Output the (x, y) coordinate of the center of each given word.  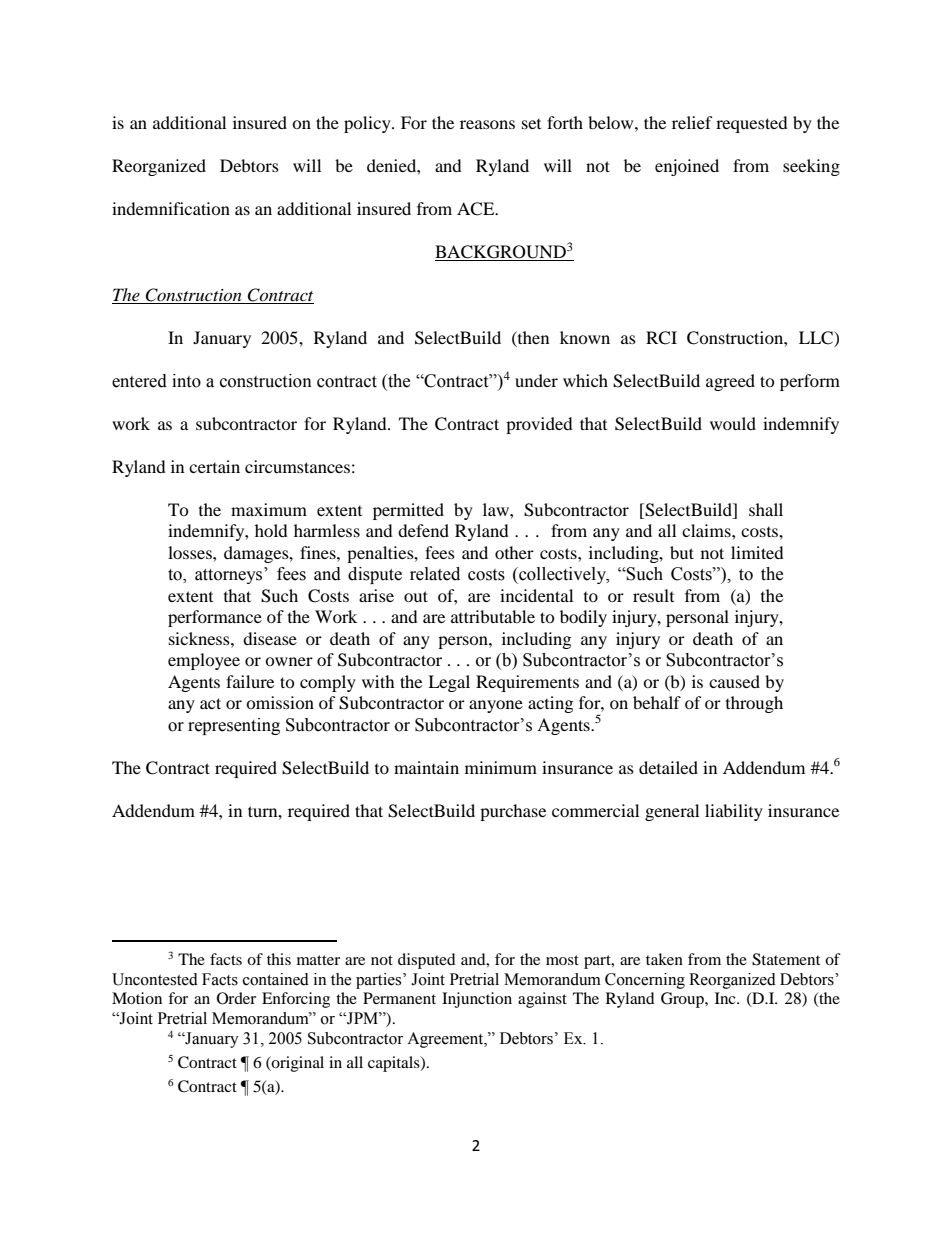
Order (236, 998)
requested (752, 124)
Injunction (477, 1000)
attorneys (230, 575)
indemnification (171, 208)
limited (757, 552)
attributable (493, 616)
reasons (487, 124)
